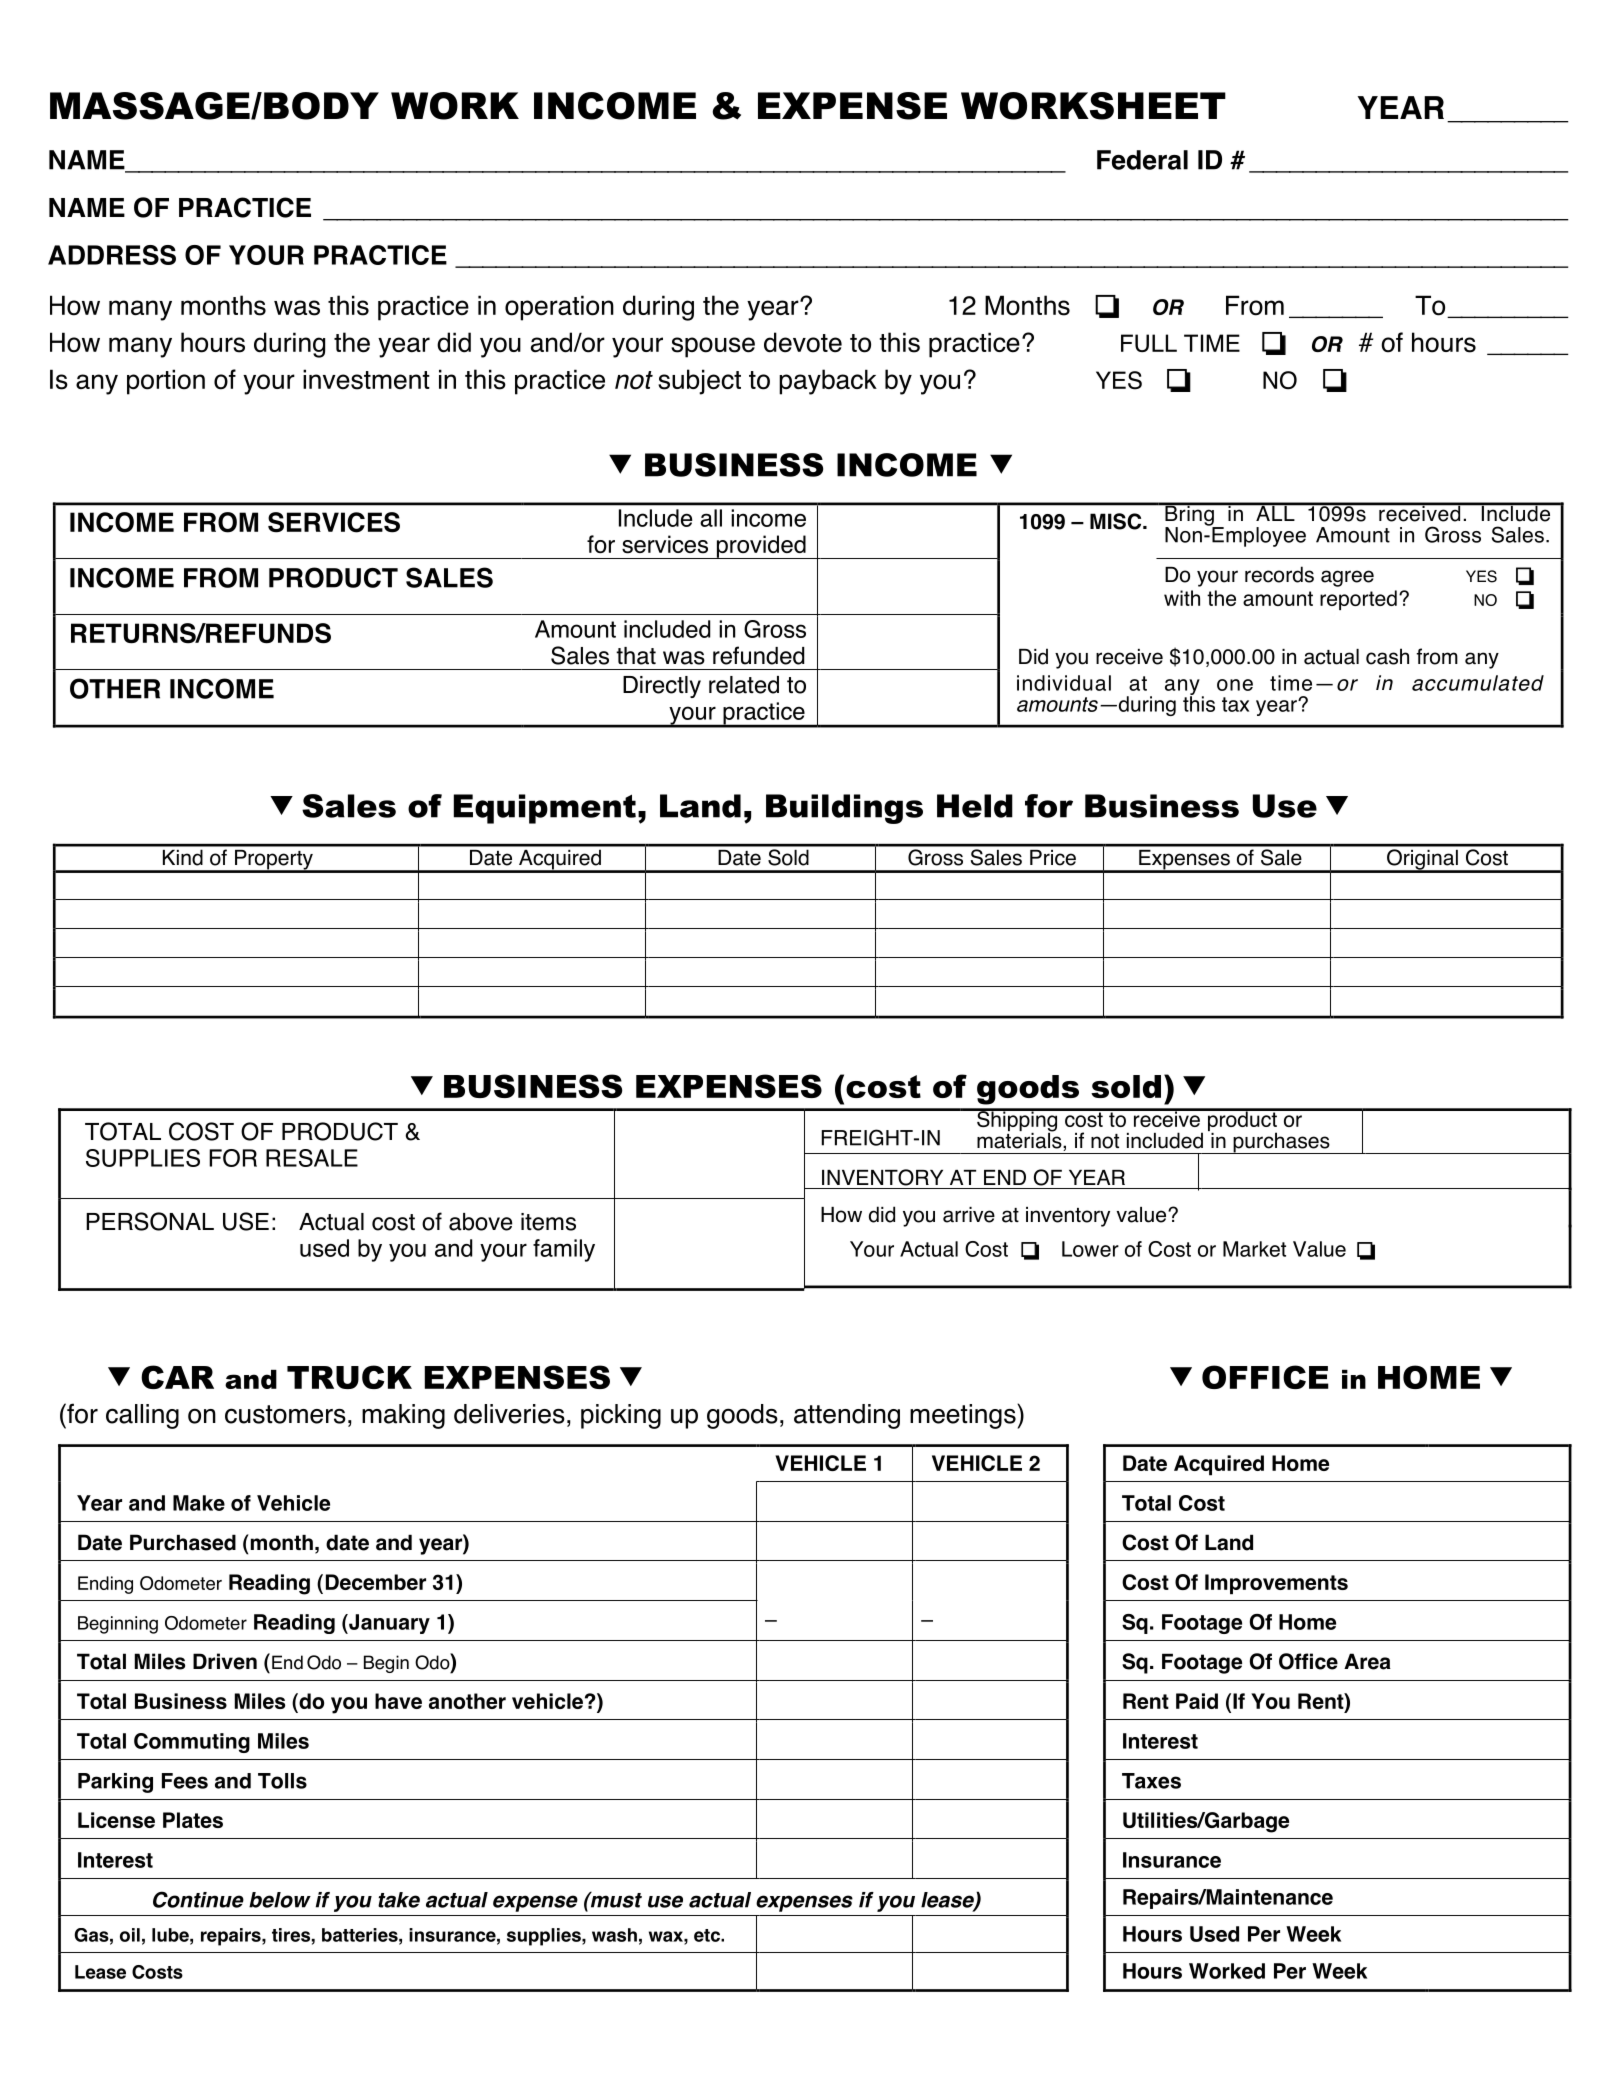 This document has height=2095, width=1619. What do you see at coordinates (1142, 160) in the document?
I see `Federal` at bounding box center [1142, 160].
